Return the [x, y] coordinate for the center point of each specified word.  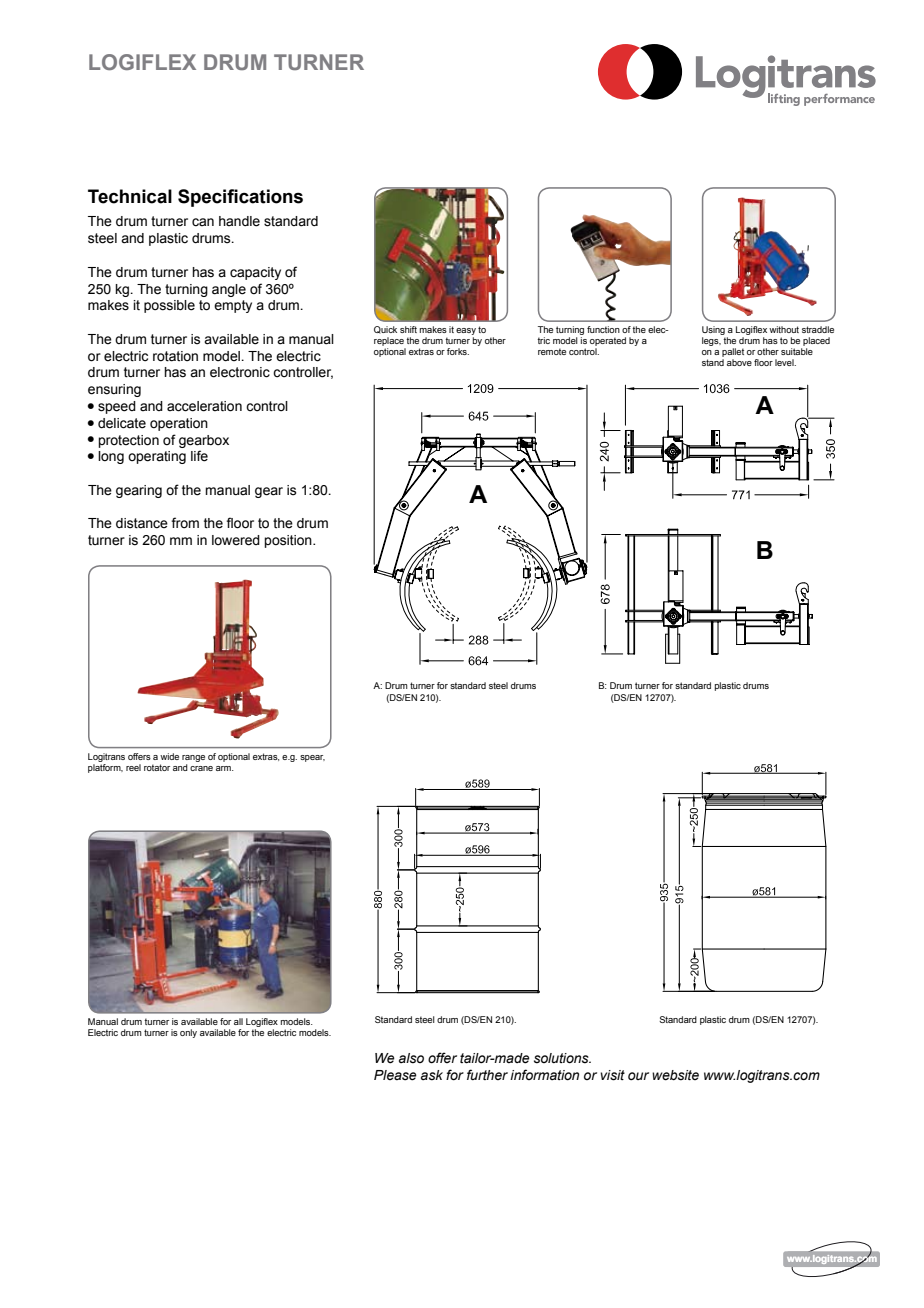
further [487, 1074]
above [739, 362]
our [638, 1076]
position [289, 541]
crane [201, 768]
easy [466, 331]
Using [713, 330]
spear [312, 758]
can [203, 222]
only [188, 1033]
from [185, 522]
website [675, 1075]
